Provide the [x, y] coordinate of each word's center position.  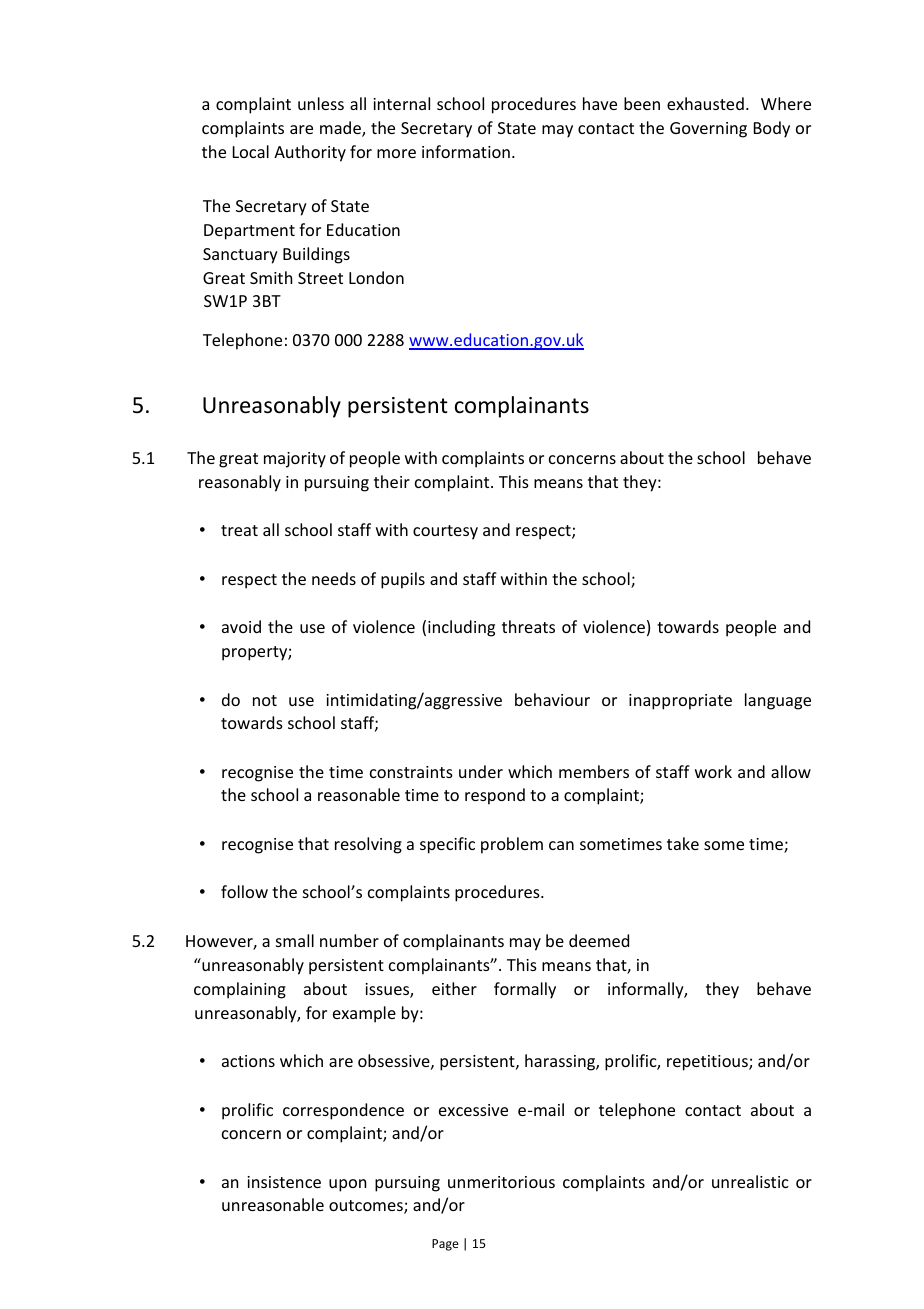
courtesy [445, 532]
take [683, 843]
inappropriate [680, 702]
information [466, 151]
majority [295, 460]
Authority [310, 153]
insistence [284, 1182]
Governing [708, 130]
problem [512, 845]
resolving [368, 845]
